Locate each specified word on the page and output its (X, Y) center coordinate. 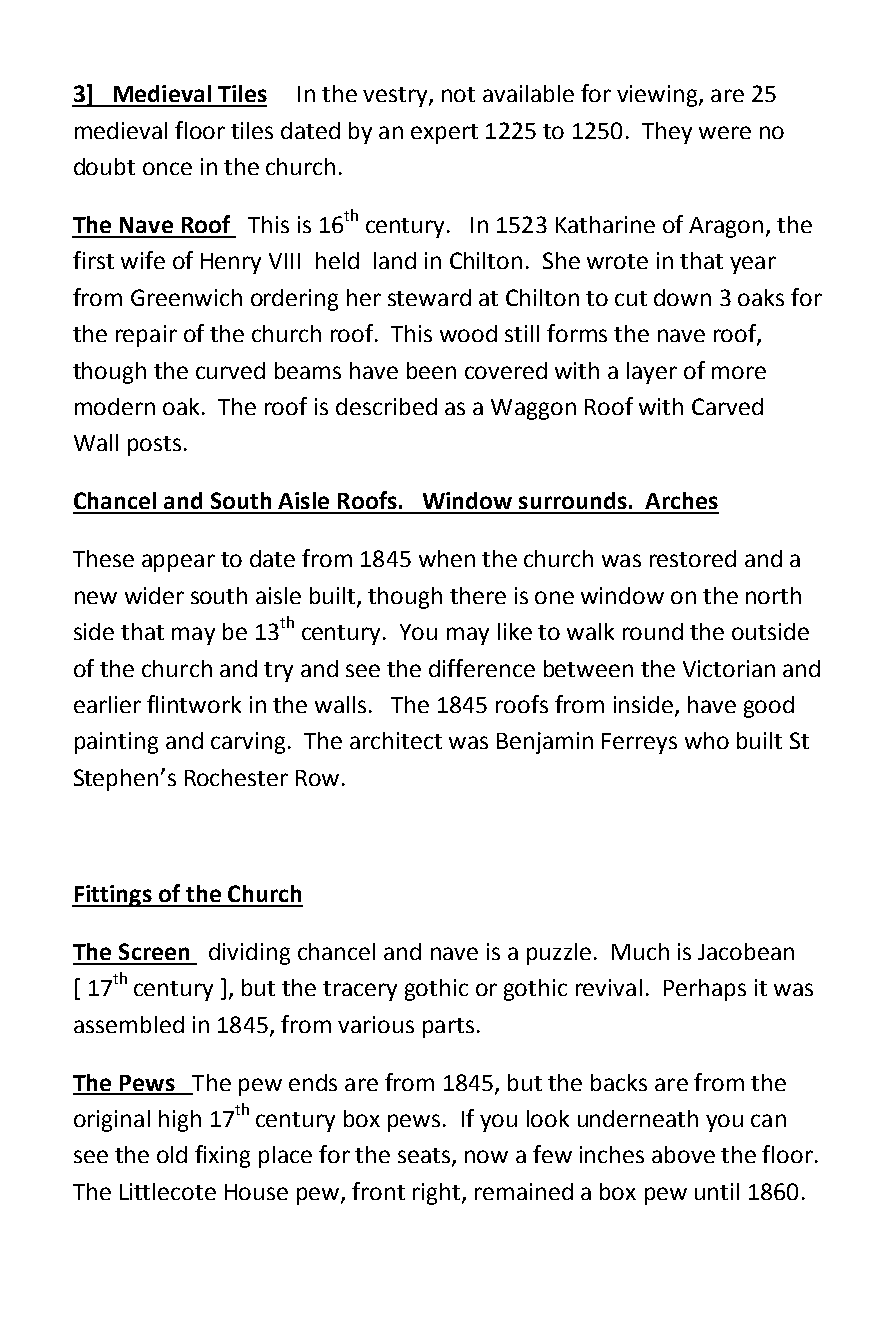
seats (424, 1155)
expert (444, 134)
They (667, 133)
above (683, 1154)
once (167, 168)
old (172, 1154)
